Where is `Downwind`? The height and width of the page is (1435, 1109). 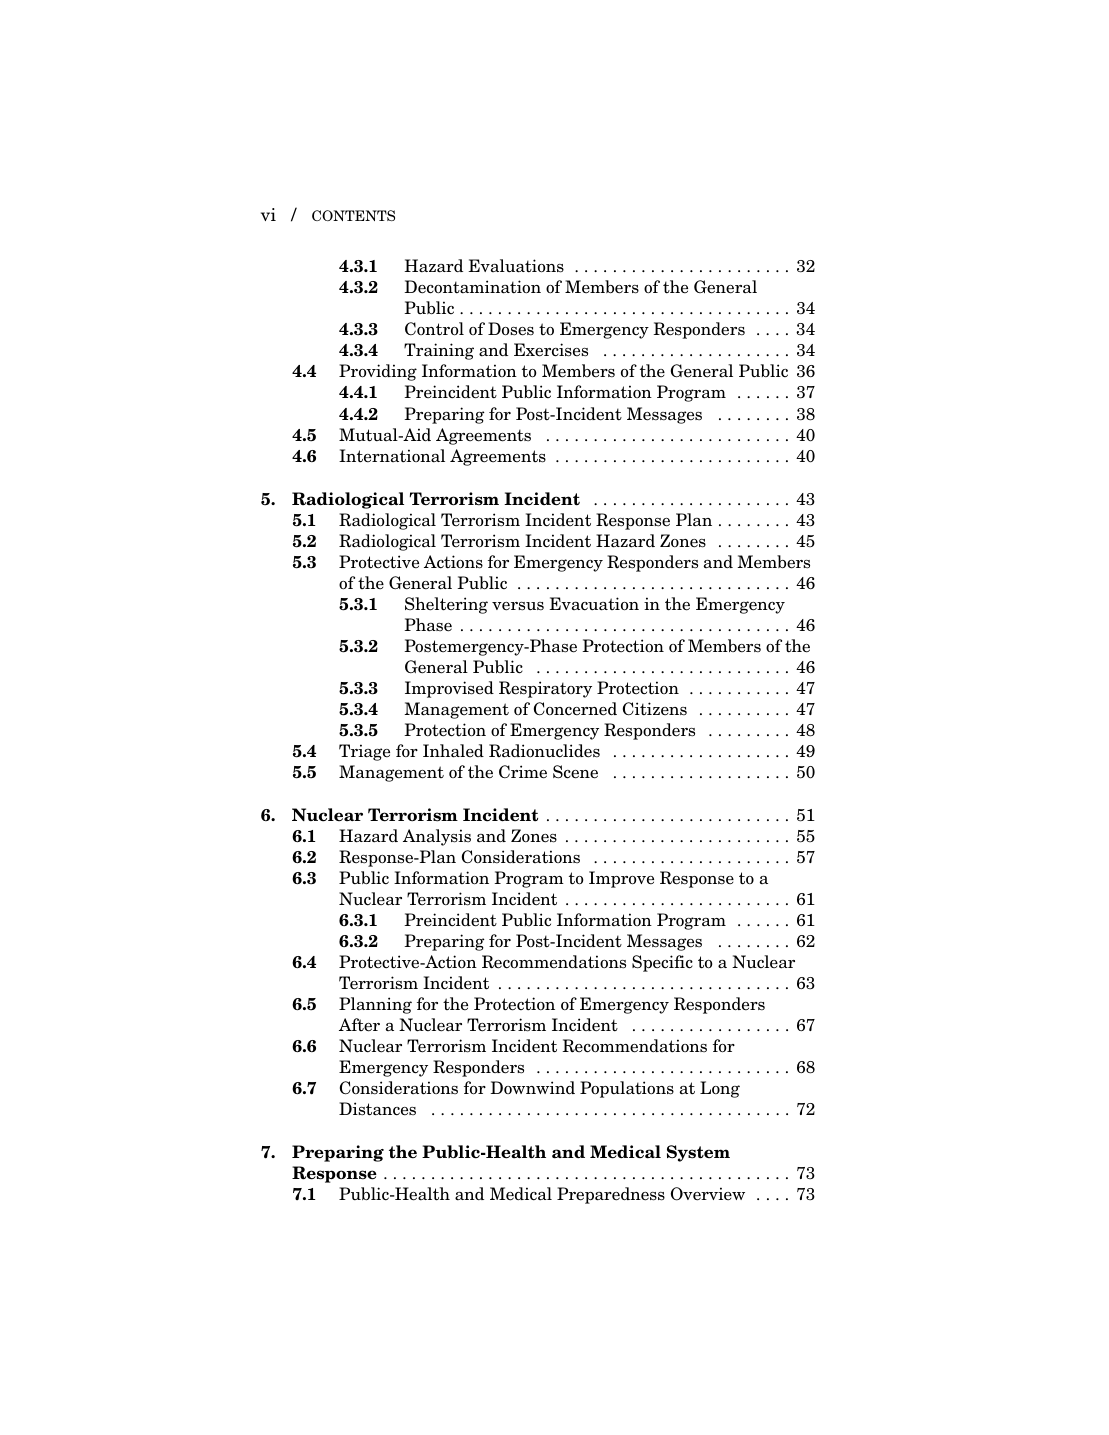 Downwind is located at coordinates (532, 1088).
